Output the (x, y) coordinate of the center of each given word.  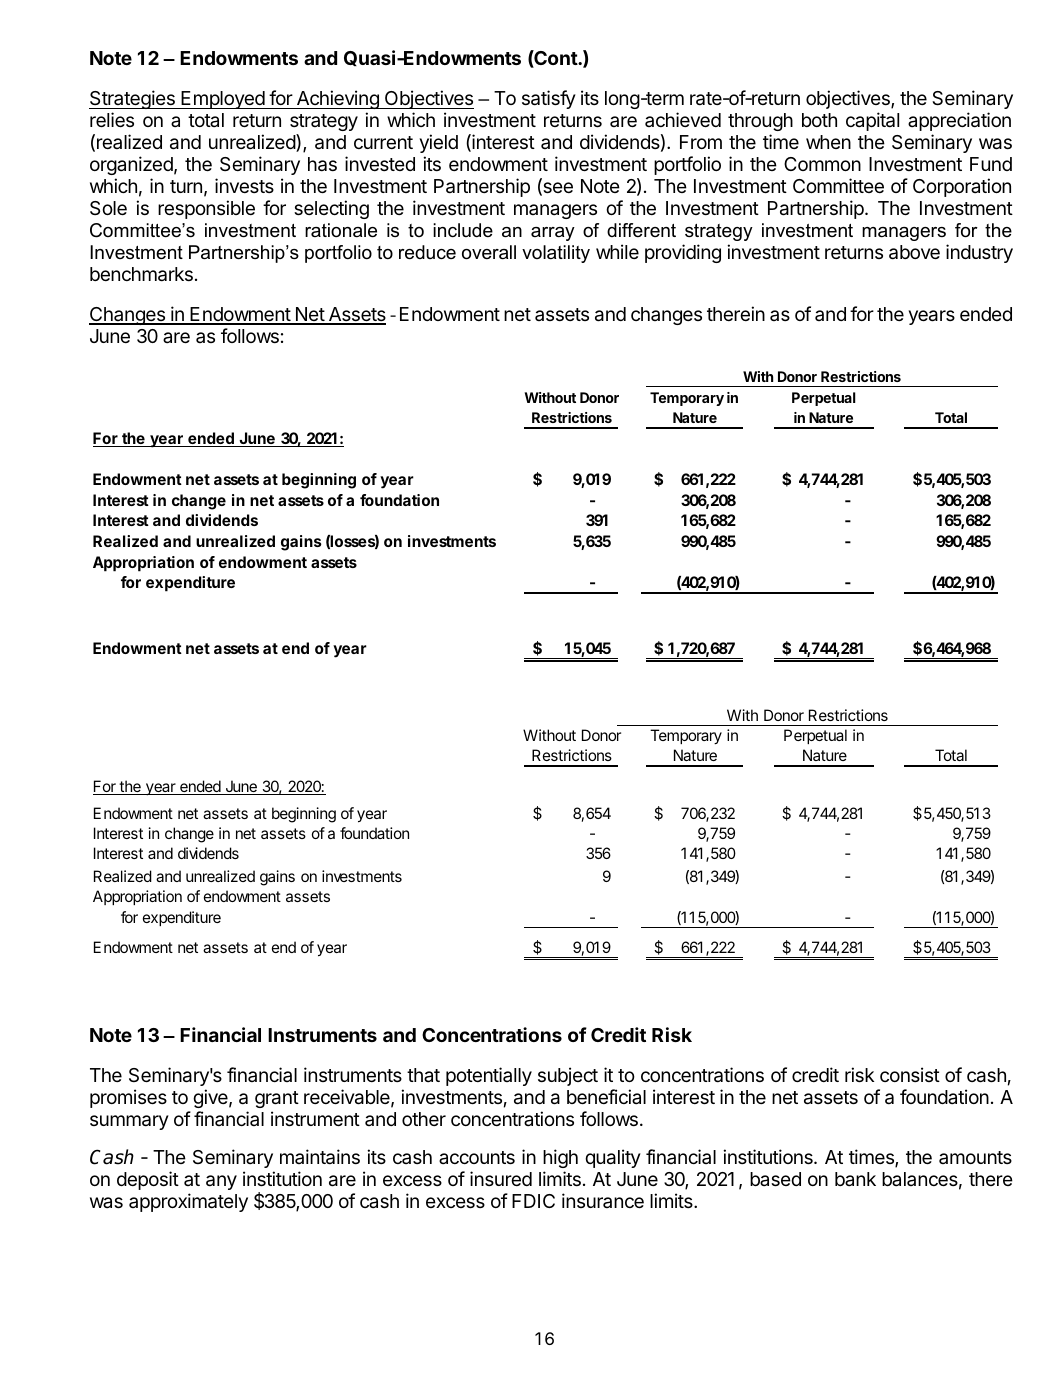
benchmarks (141, 274)
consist (910, 1074)
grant (277, 1099)
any (221, 1182)
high (560, 1158)
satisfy (549, 99)
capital (872, 121)
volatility (556, 254)
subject (568, 1076)
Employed (223, 100)
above (914, 252)
